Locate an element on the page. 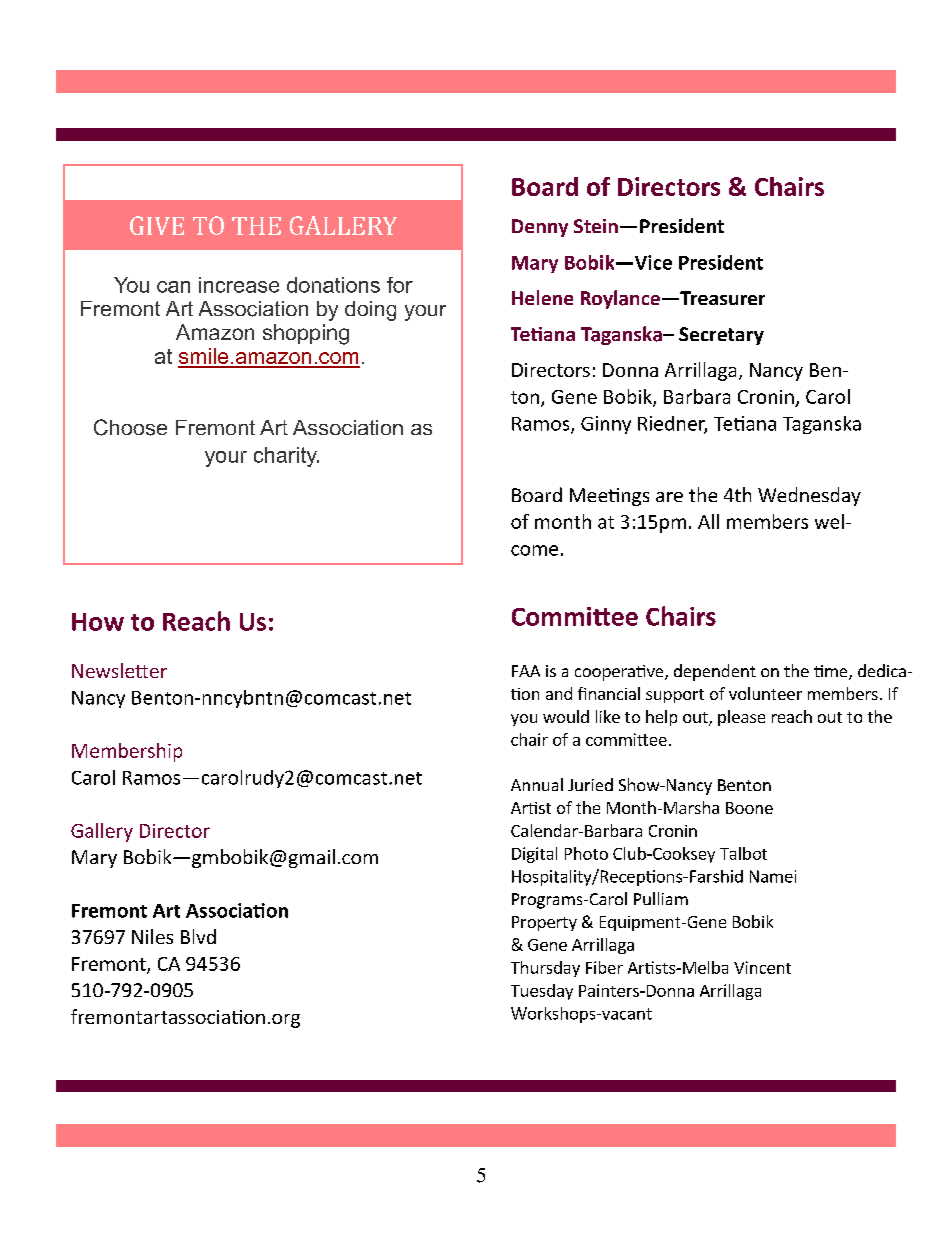 Image resolution: width=952 pixels, height=1233 pixels. Secretary is located at coordinates (721, 336).
